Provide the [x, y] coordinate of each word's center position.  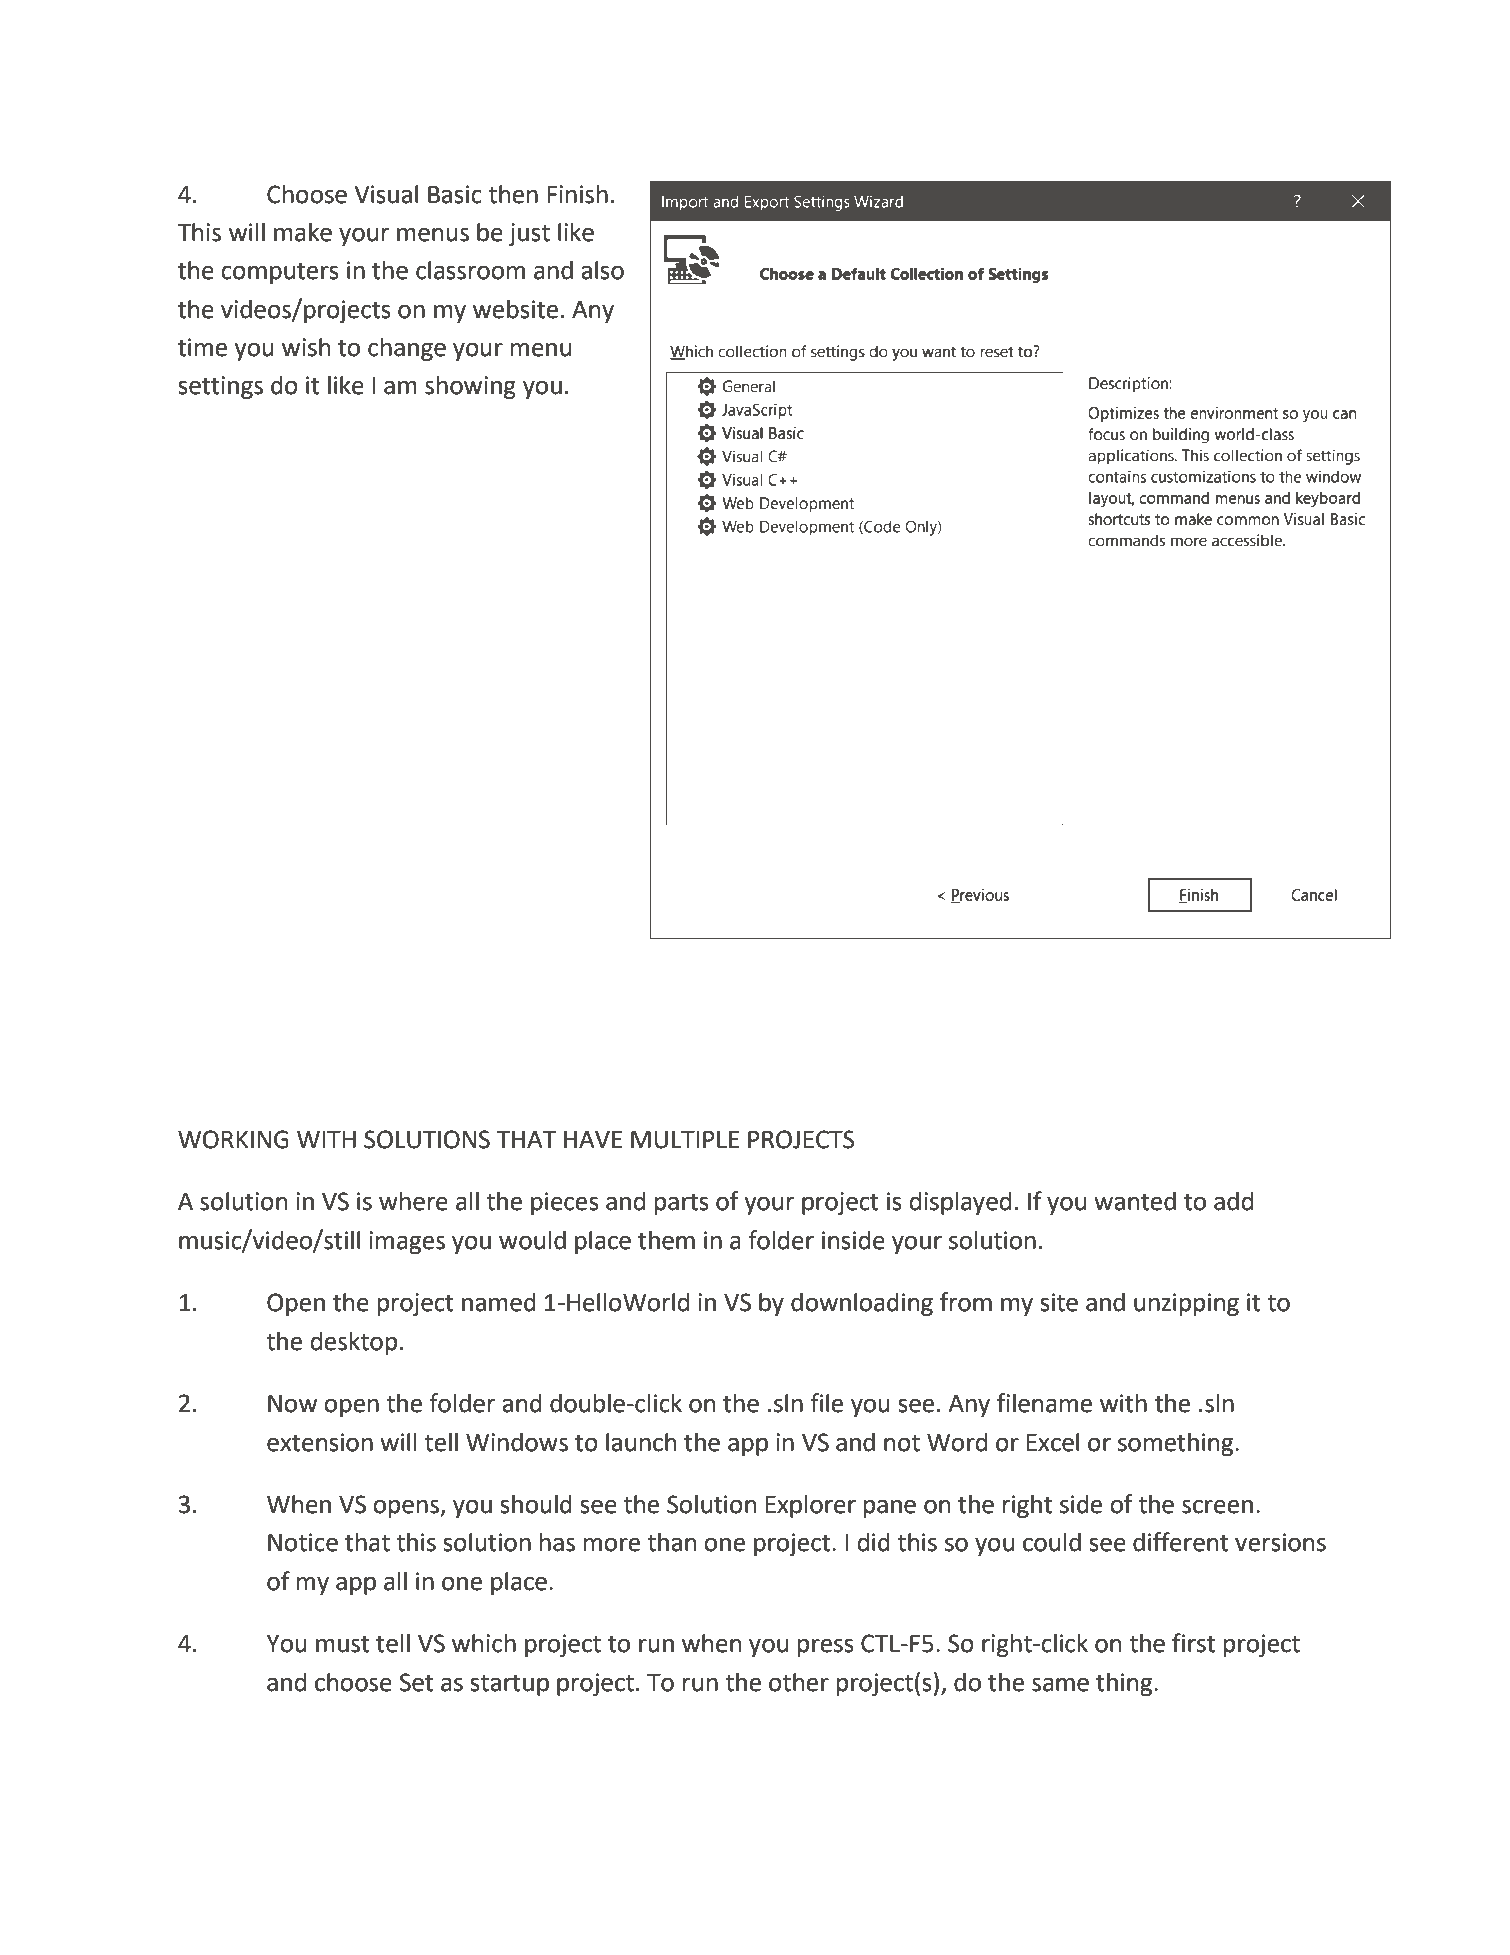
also [602, 270]
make [303, 232]
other [799, 1682]
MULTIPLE [685, 1140]
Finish [578, 194]
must [343, 1644]
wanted [1135, 1201]
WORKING [233, 1139]
